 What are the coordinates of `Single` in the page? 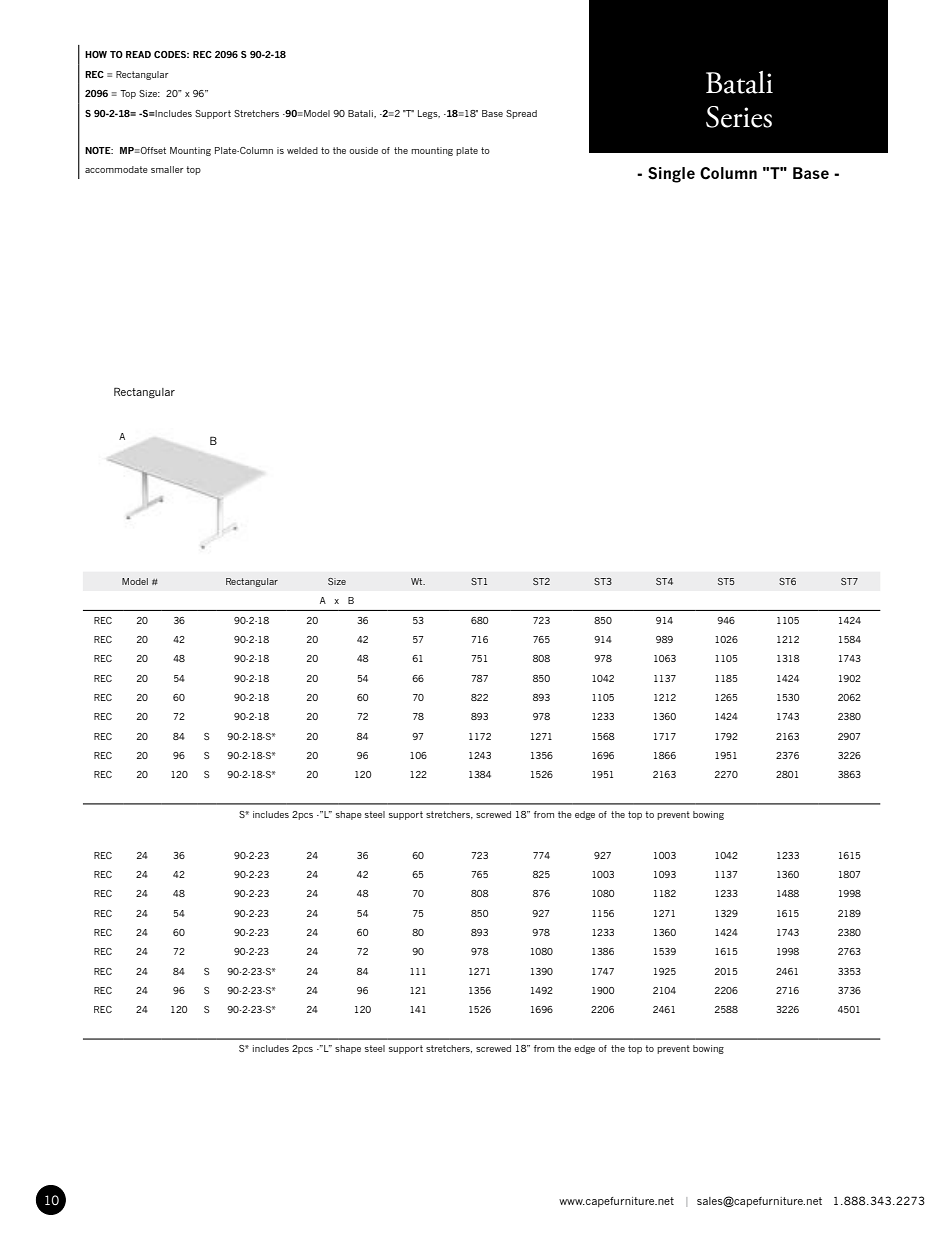 It's located at (671, 175).
